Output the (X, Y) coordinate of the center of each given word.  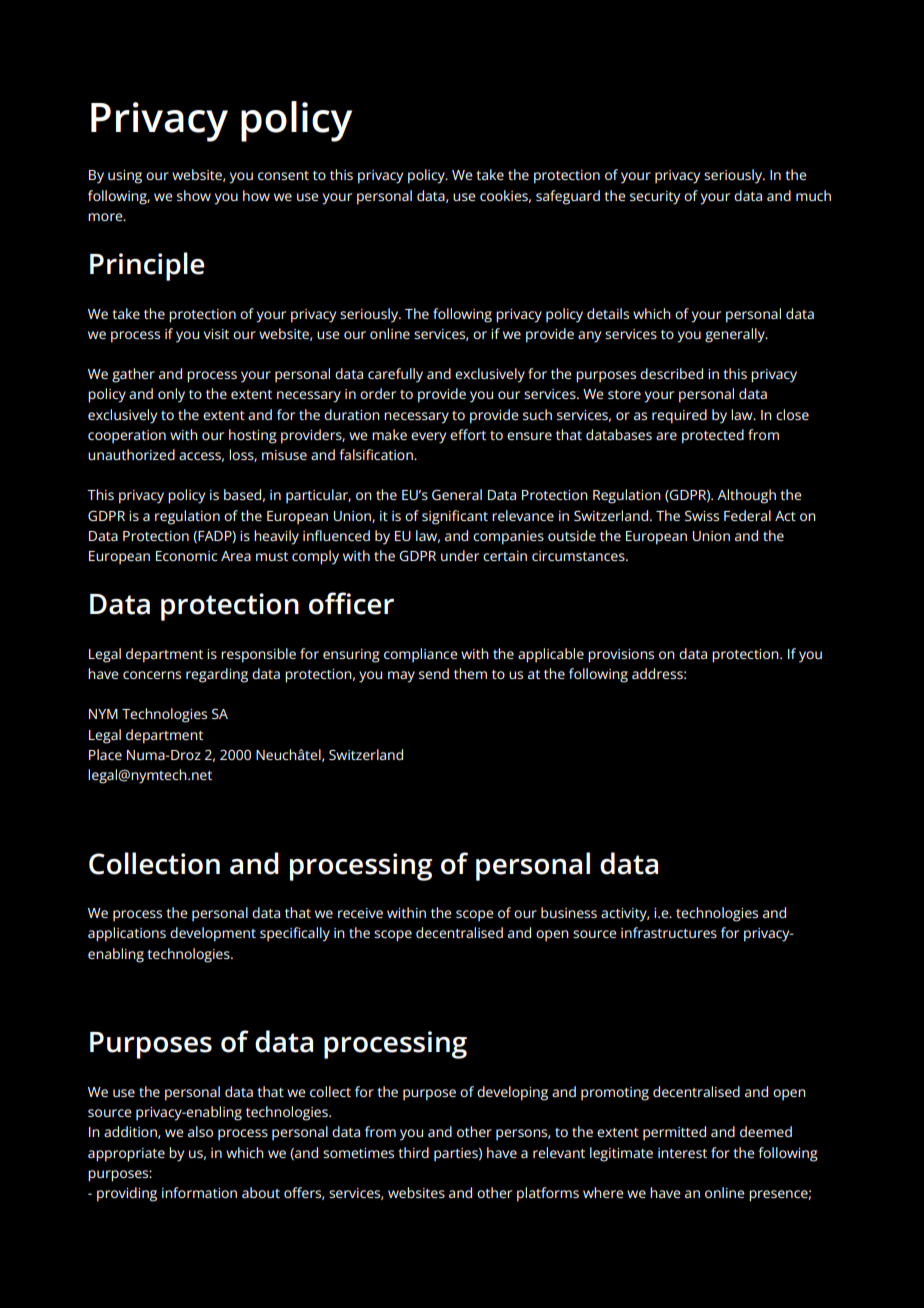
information (199, 1192)
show (194, 195)
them (470, 673)
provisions (621, 656)
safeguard (568, 197)
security (655, 198)
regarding (217, 675)
